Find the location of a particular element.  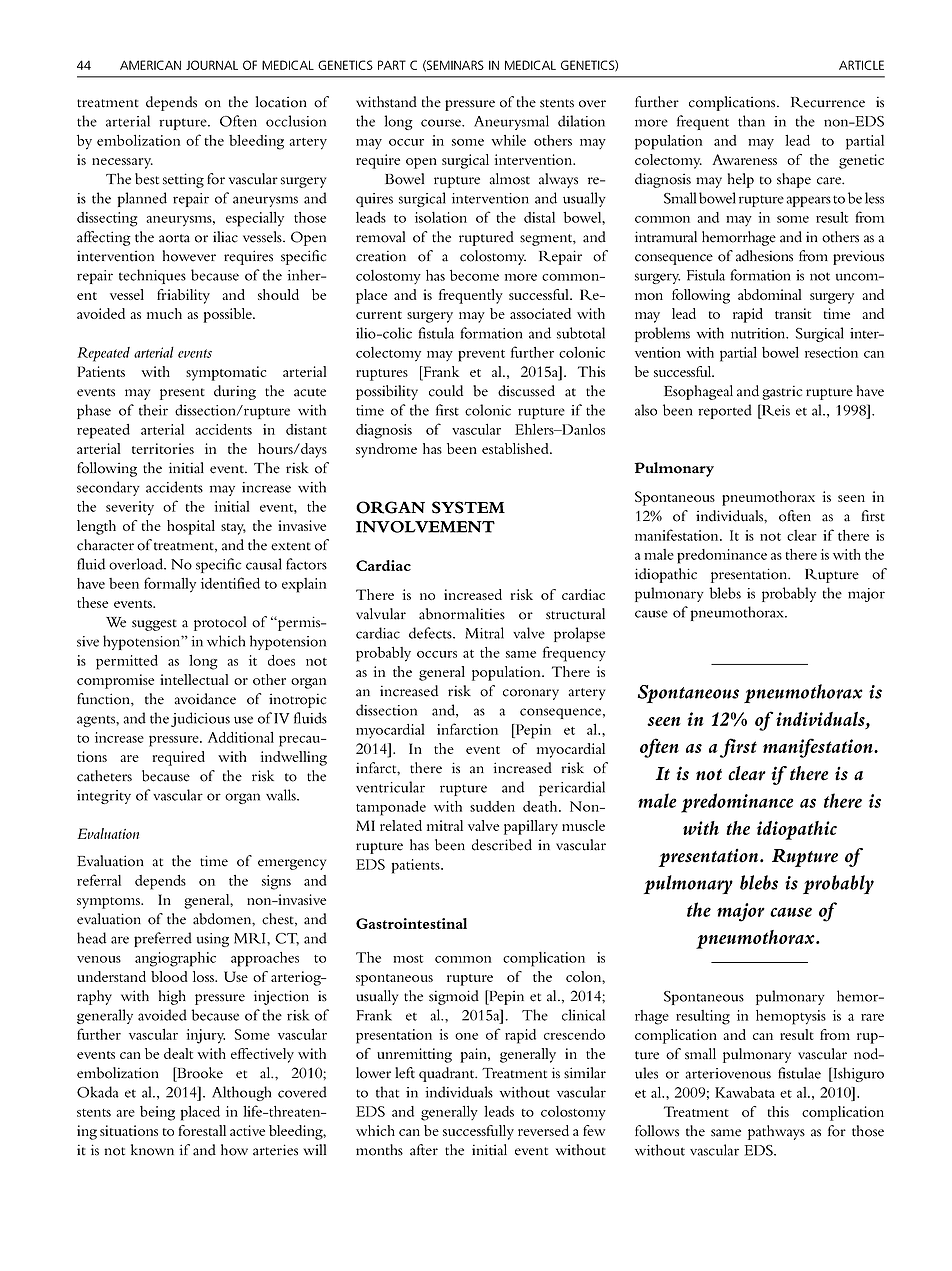

reversed is located at coordinates (543, 1130).
